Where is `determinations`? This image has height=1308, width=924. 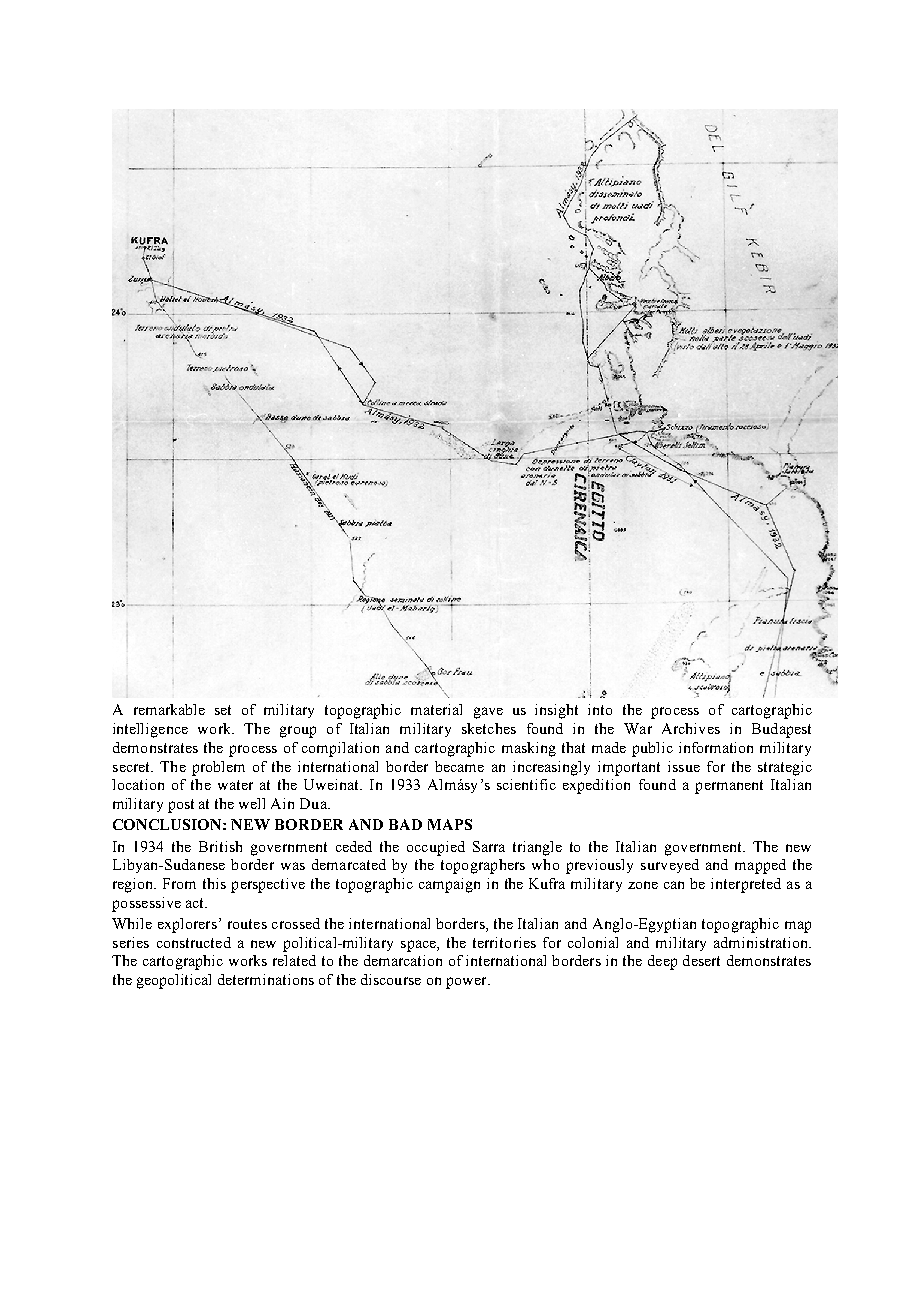
determinations is located at coordinates (266, 979).
